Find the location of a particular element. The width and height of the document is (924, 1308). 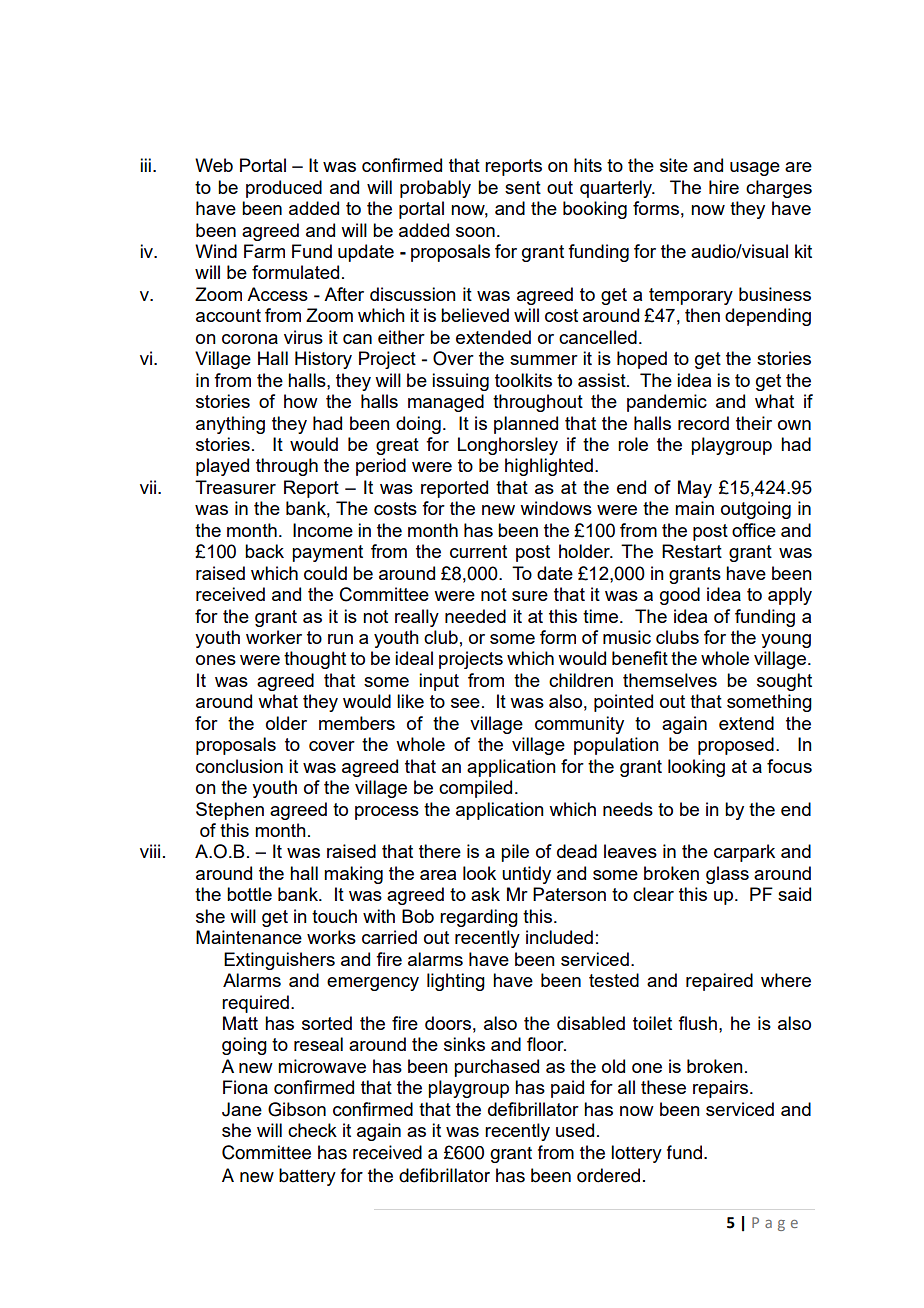

glass is located at coordinates (727, 875).
